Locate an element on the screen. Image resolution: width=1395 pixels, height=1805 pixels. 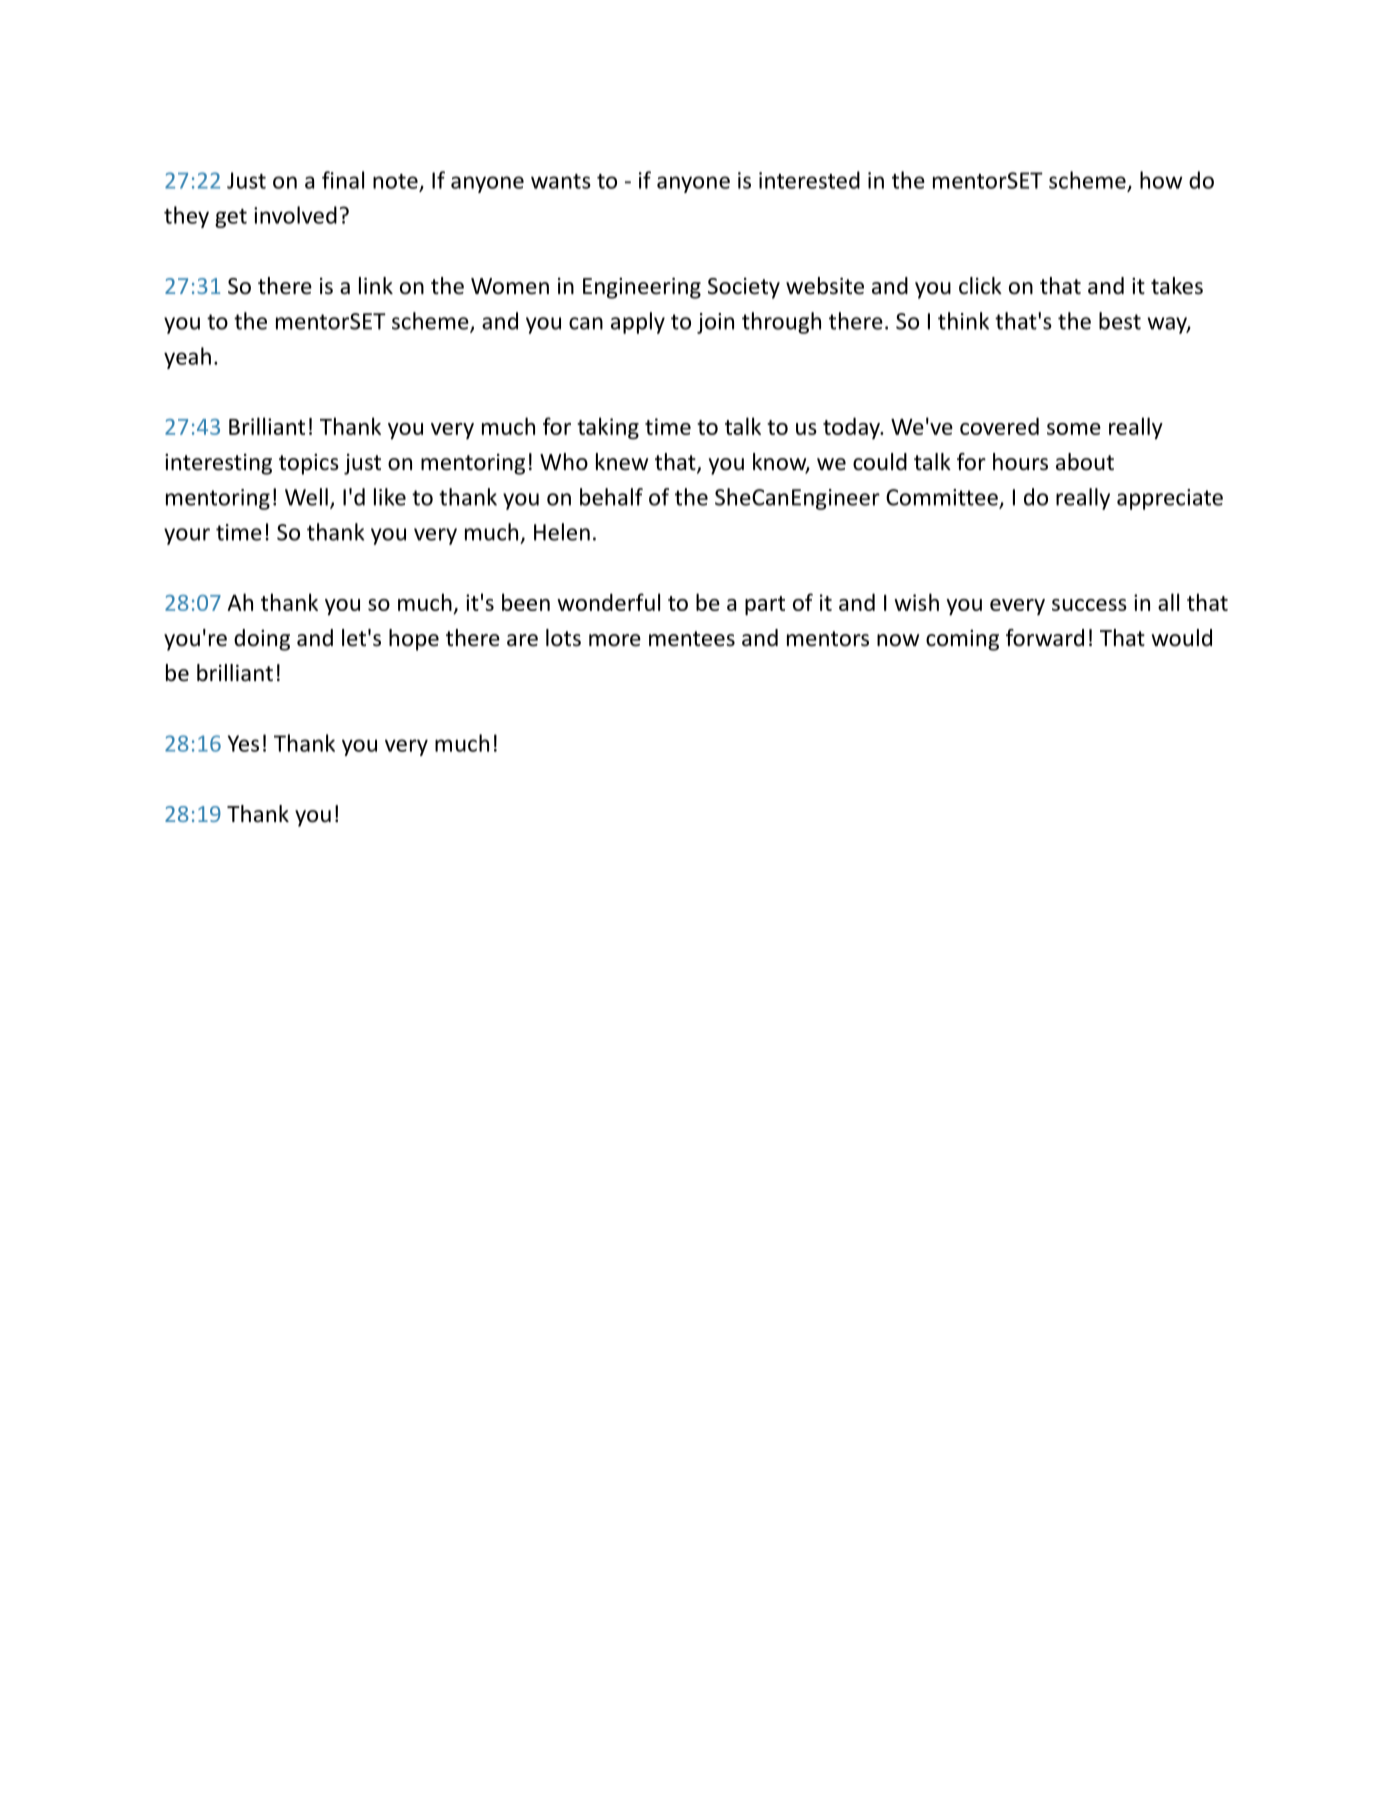
success is located at coordinates (1089, 605).
